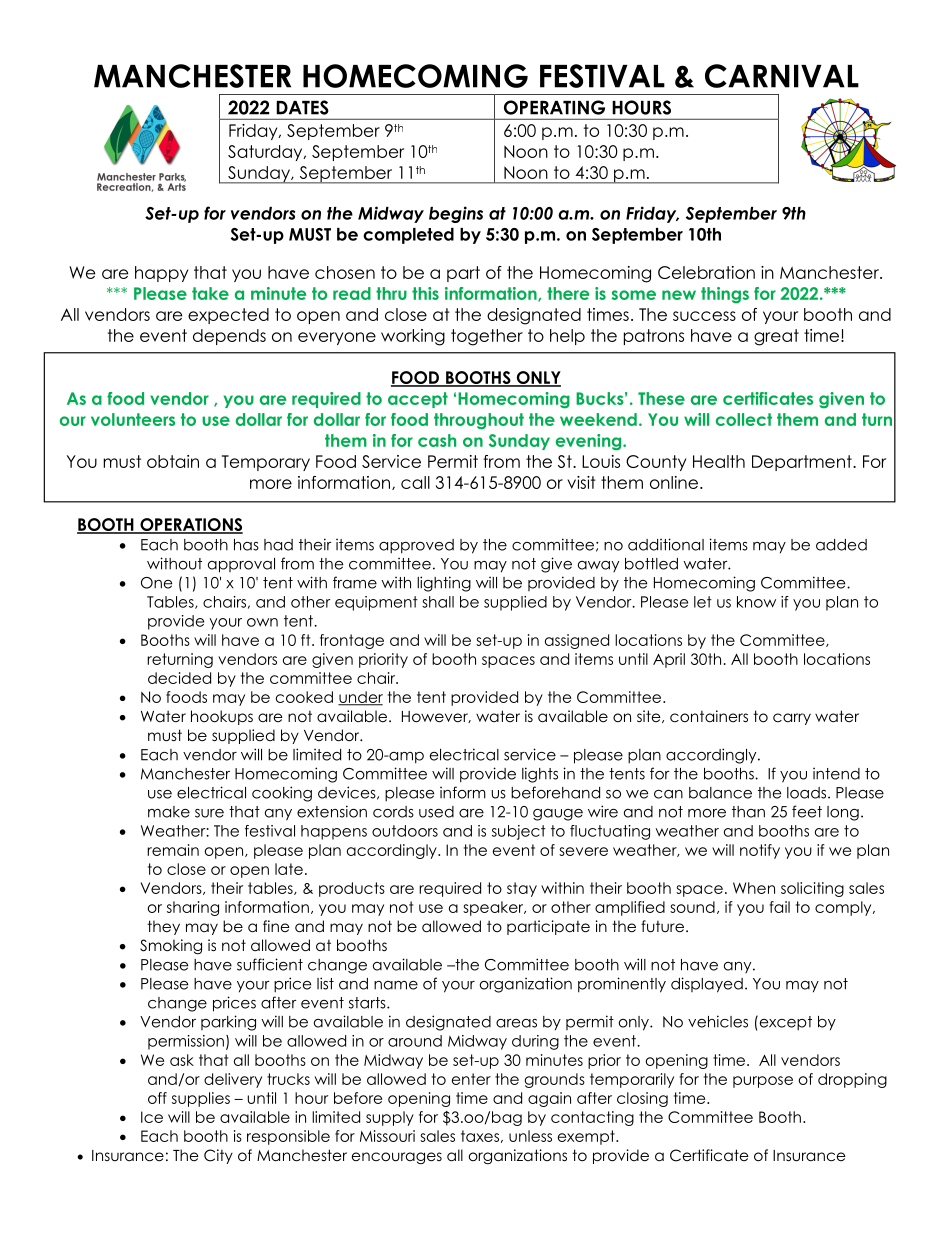 Image resolution: width=952 pixels, height=1233 pixels. I want to click on supplies, so click(201, 1099).
